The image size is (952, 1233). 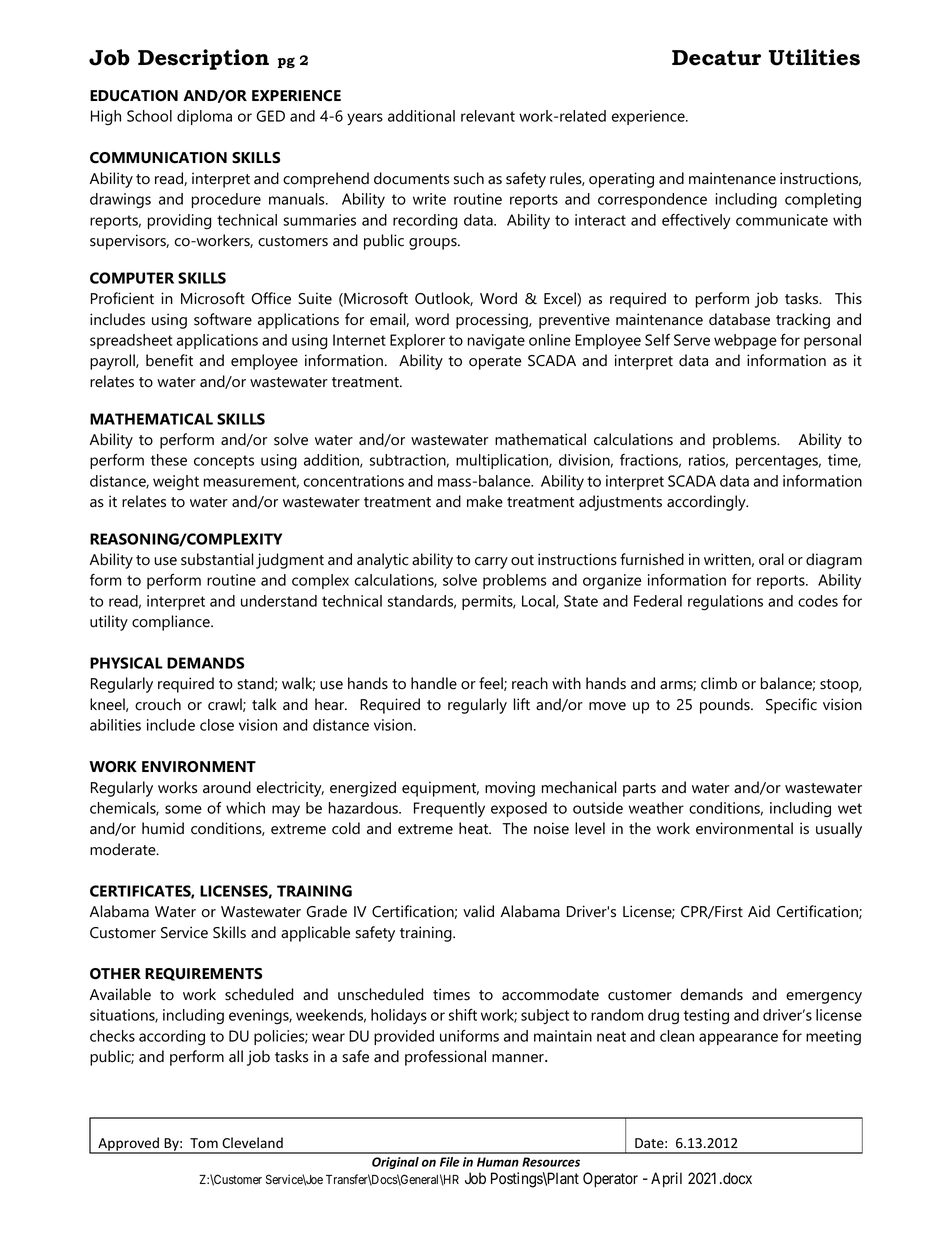 I want to click on relevant, so click(x=488, y=116).
